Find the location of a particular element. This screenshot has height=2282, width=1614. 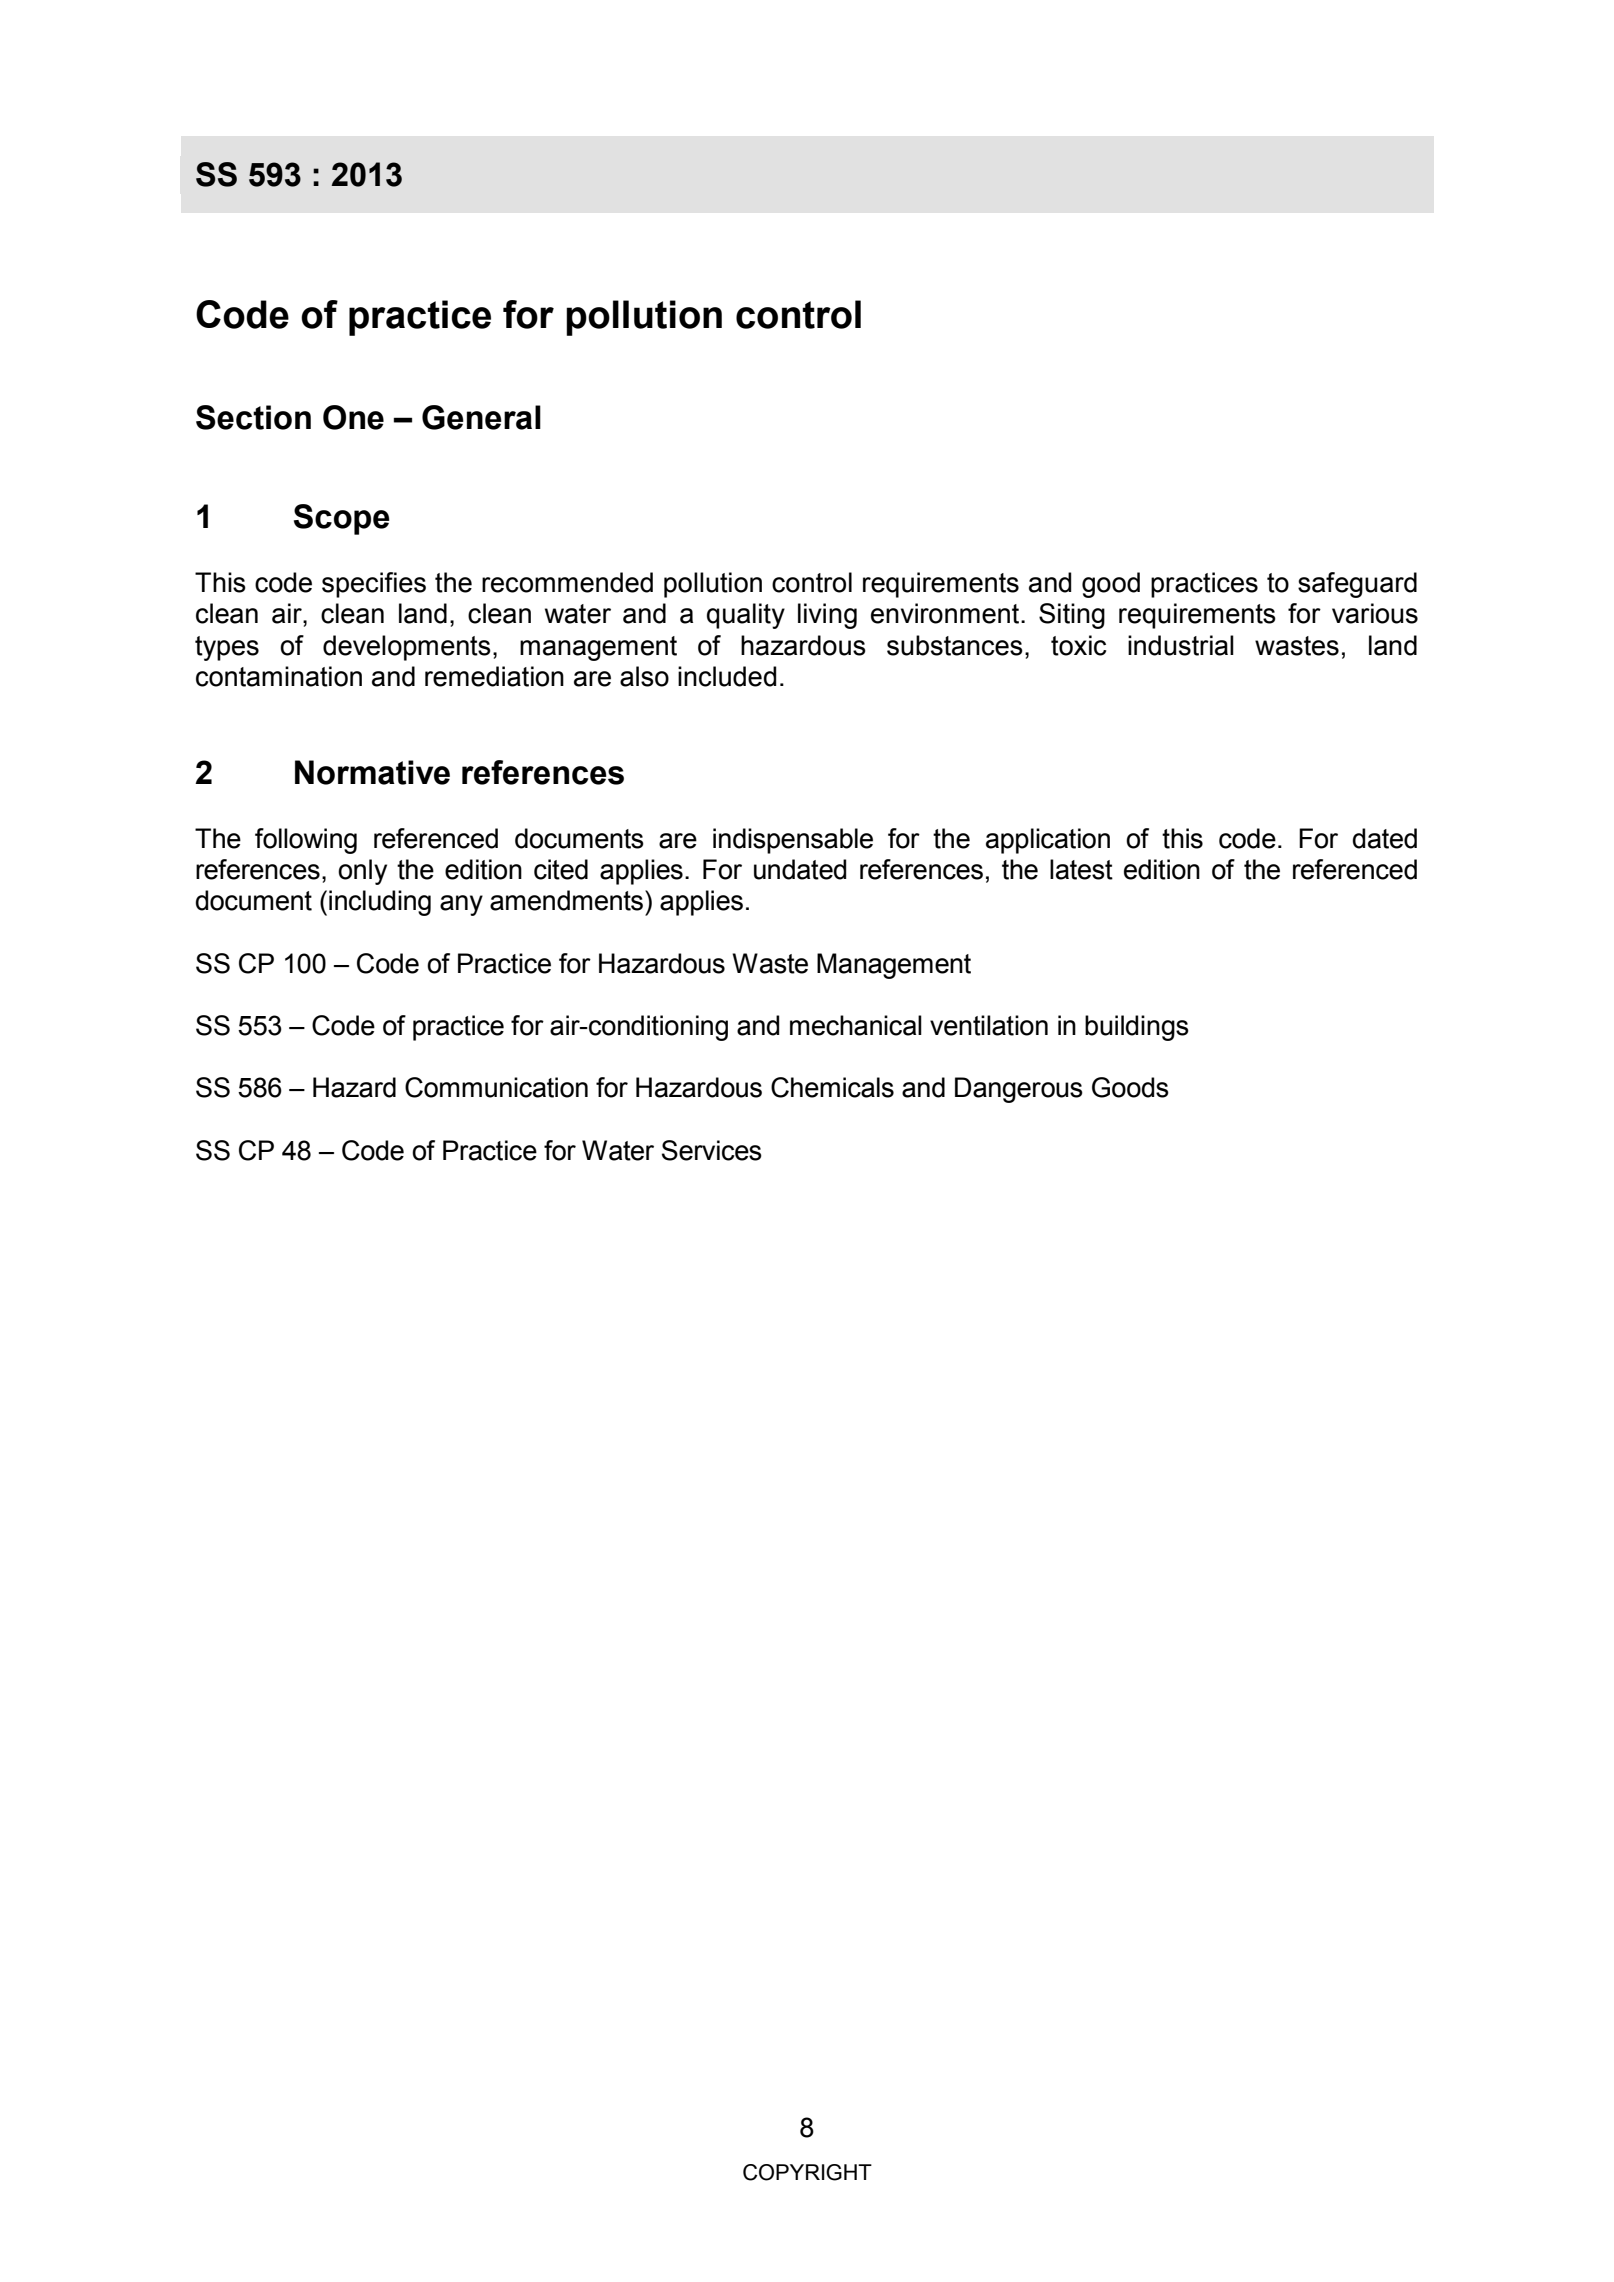

buildings is located at coordinates (1137, 1028).
